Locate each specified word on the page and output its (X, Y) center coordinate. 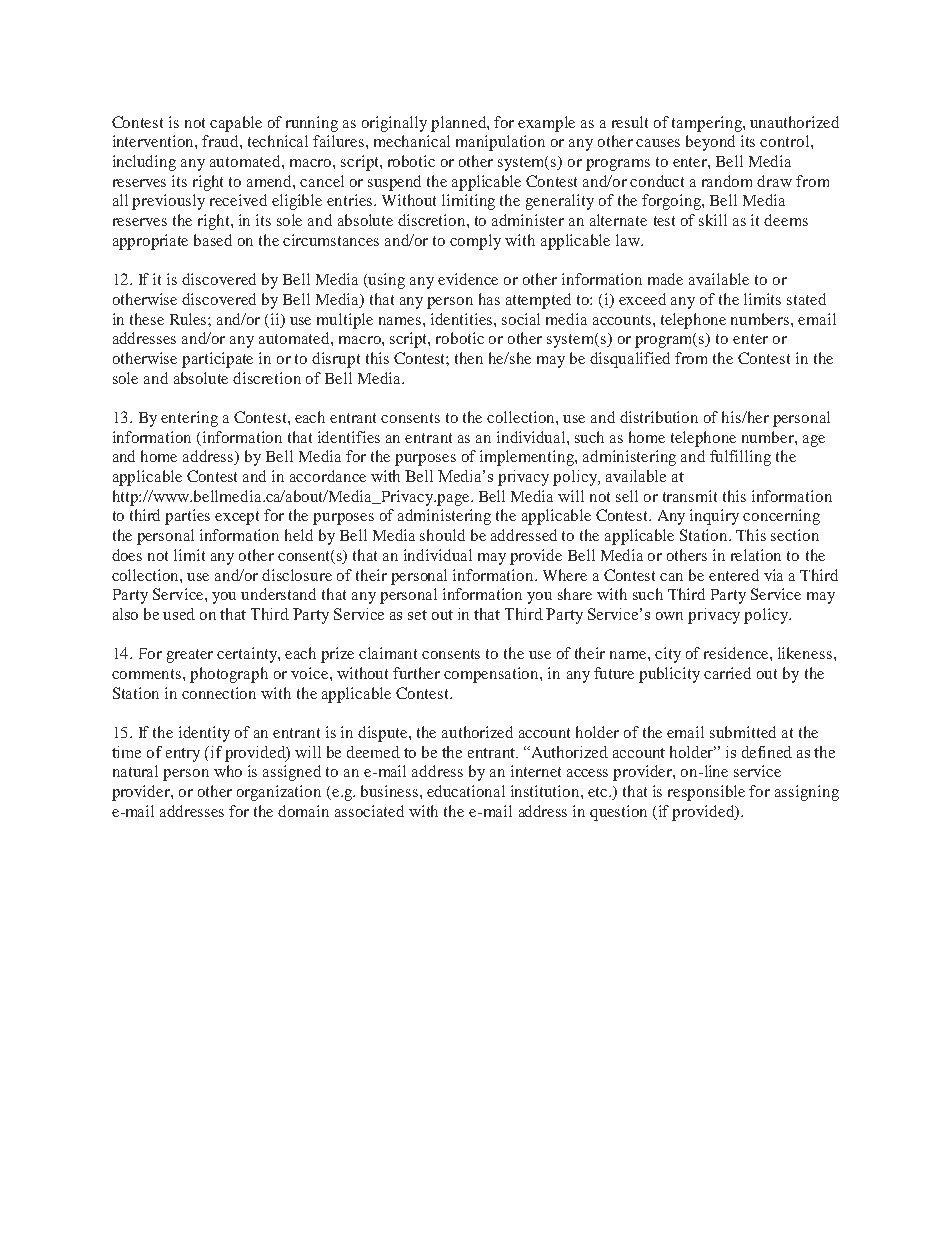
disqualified (630, 360)
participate (217, 360)
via (773, 575)
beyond (710, 143)
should (442, 535)
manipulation (500, 143)
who (228, 771)
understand (278, 594)
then (469, 358)
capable (236, 124)
